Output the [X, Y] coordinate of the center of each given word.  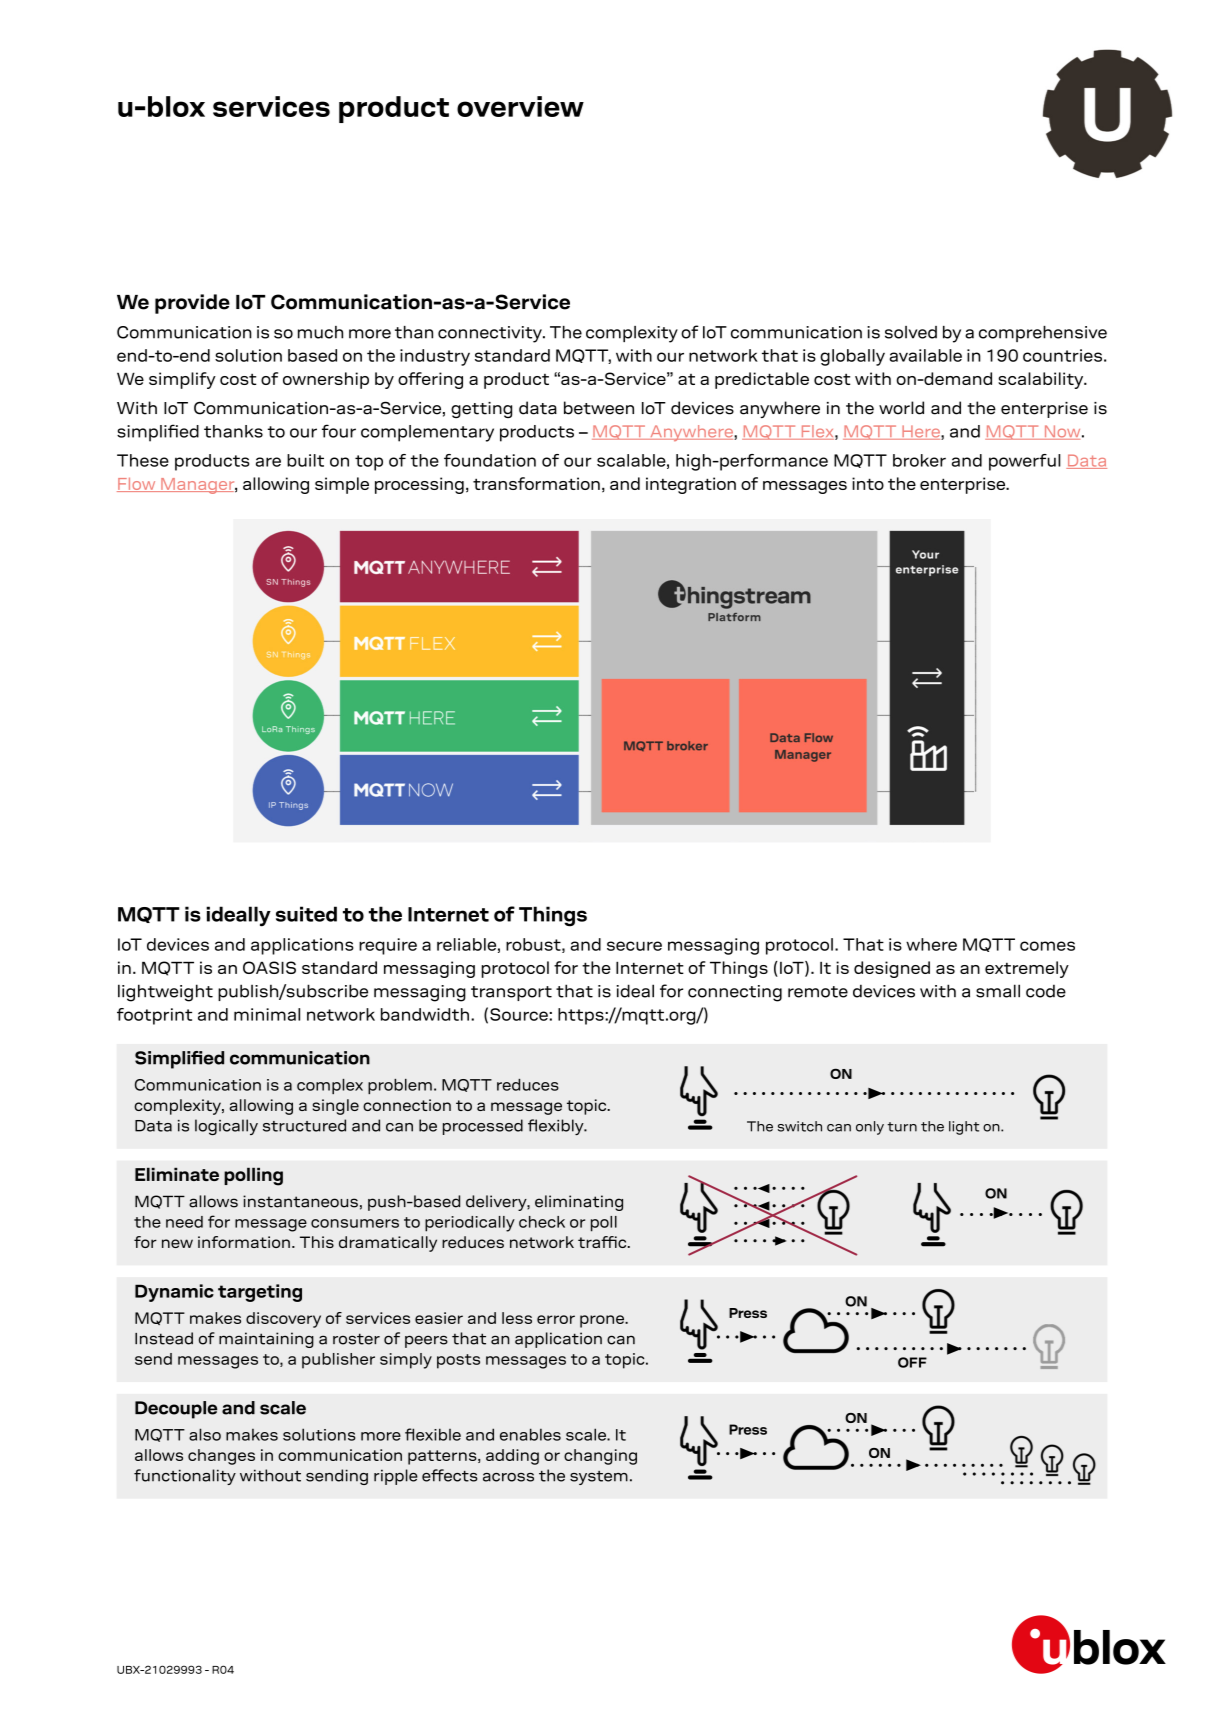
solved [911, 332]
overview [520, 106]
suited [306, 914]
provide [192, 304]
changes [221, 1457]
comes [1047, 946]
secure [634, 946]
